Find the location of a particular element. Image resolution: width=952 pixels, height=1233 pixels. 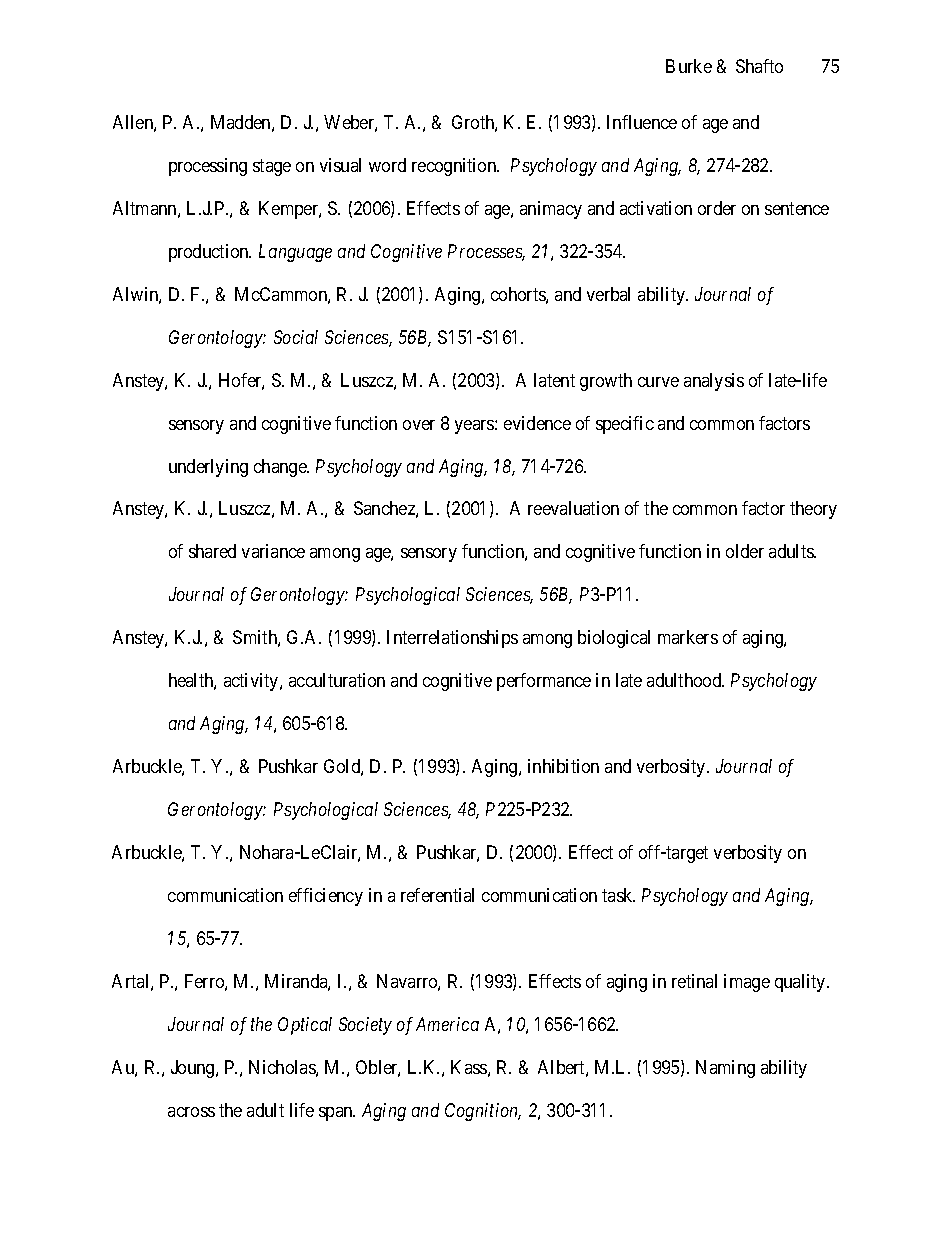

analysis is located at coordinates (714, 382).
